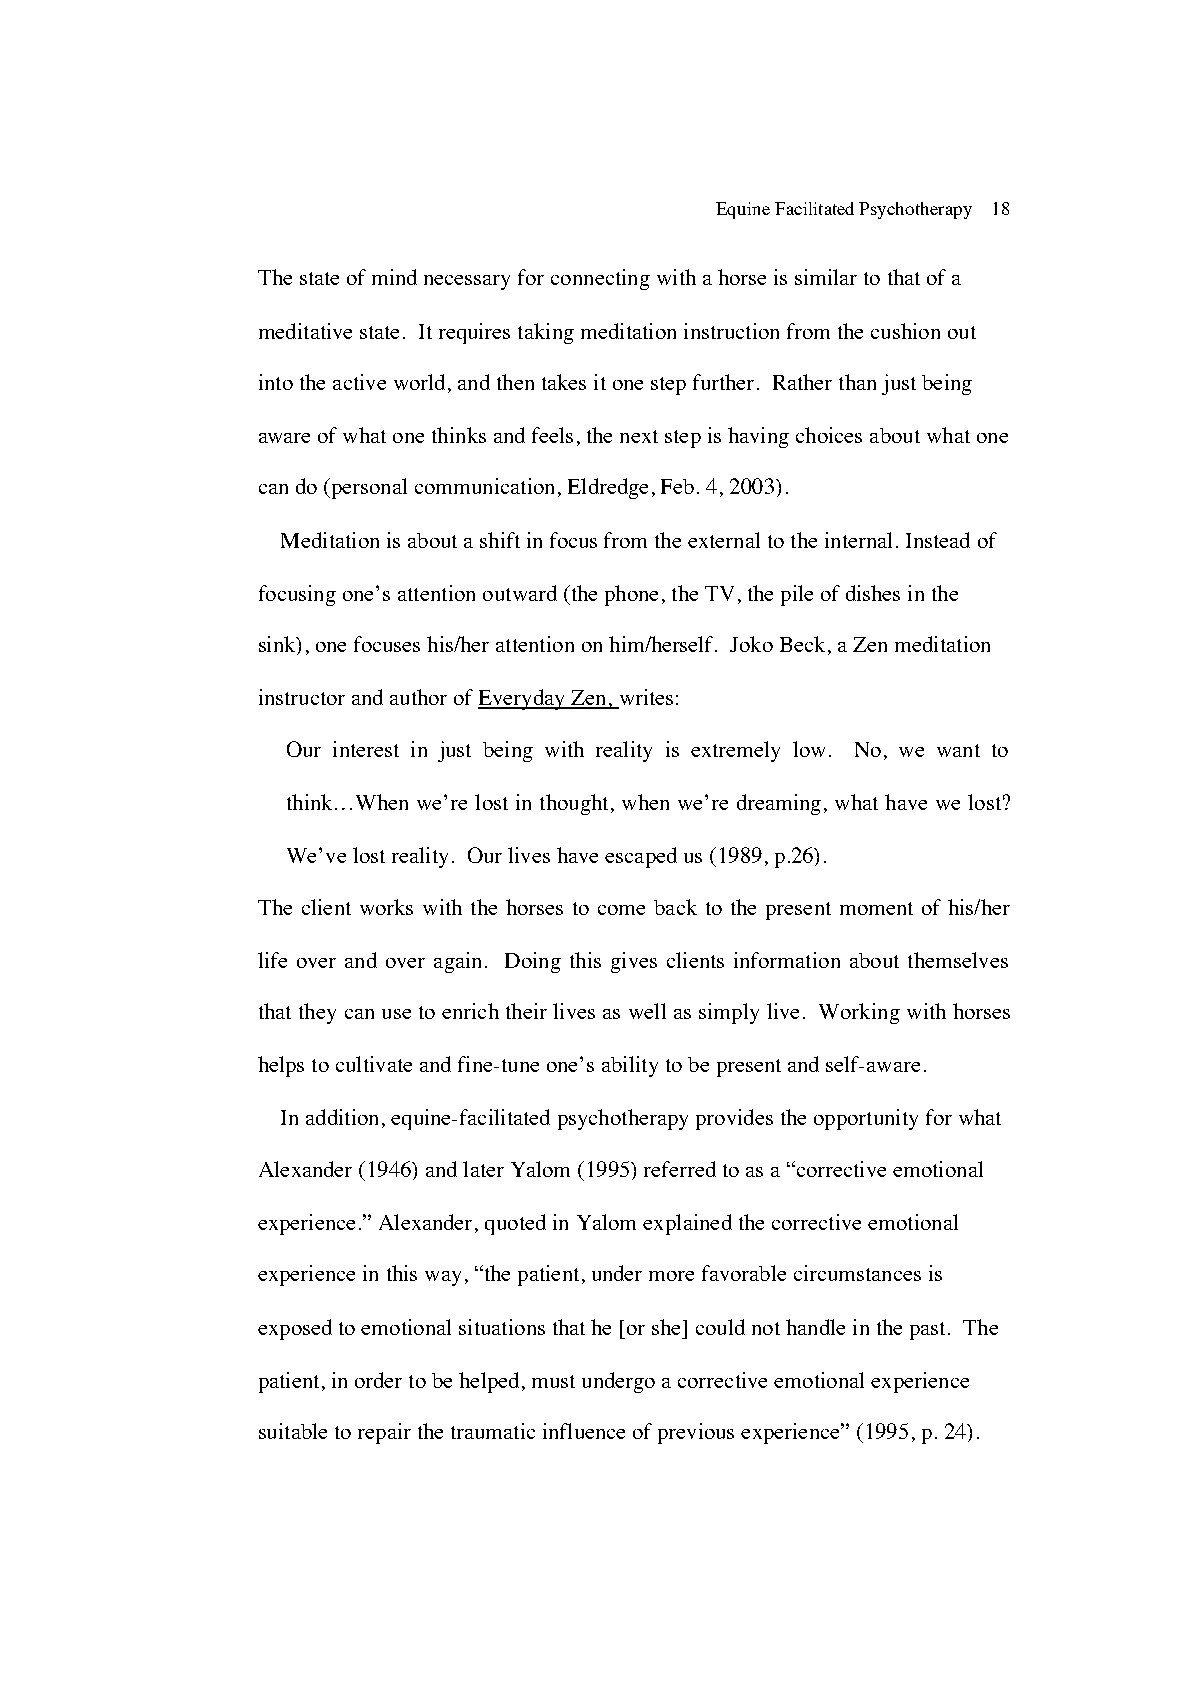 This page has height=1700, width=1202. What do you see at coordinates (584, 1431) in the page?
I see `influence` at bounding box center [584, 1431].
